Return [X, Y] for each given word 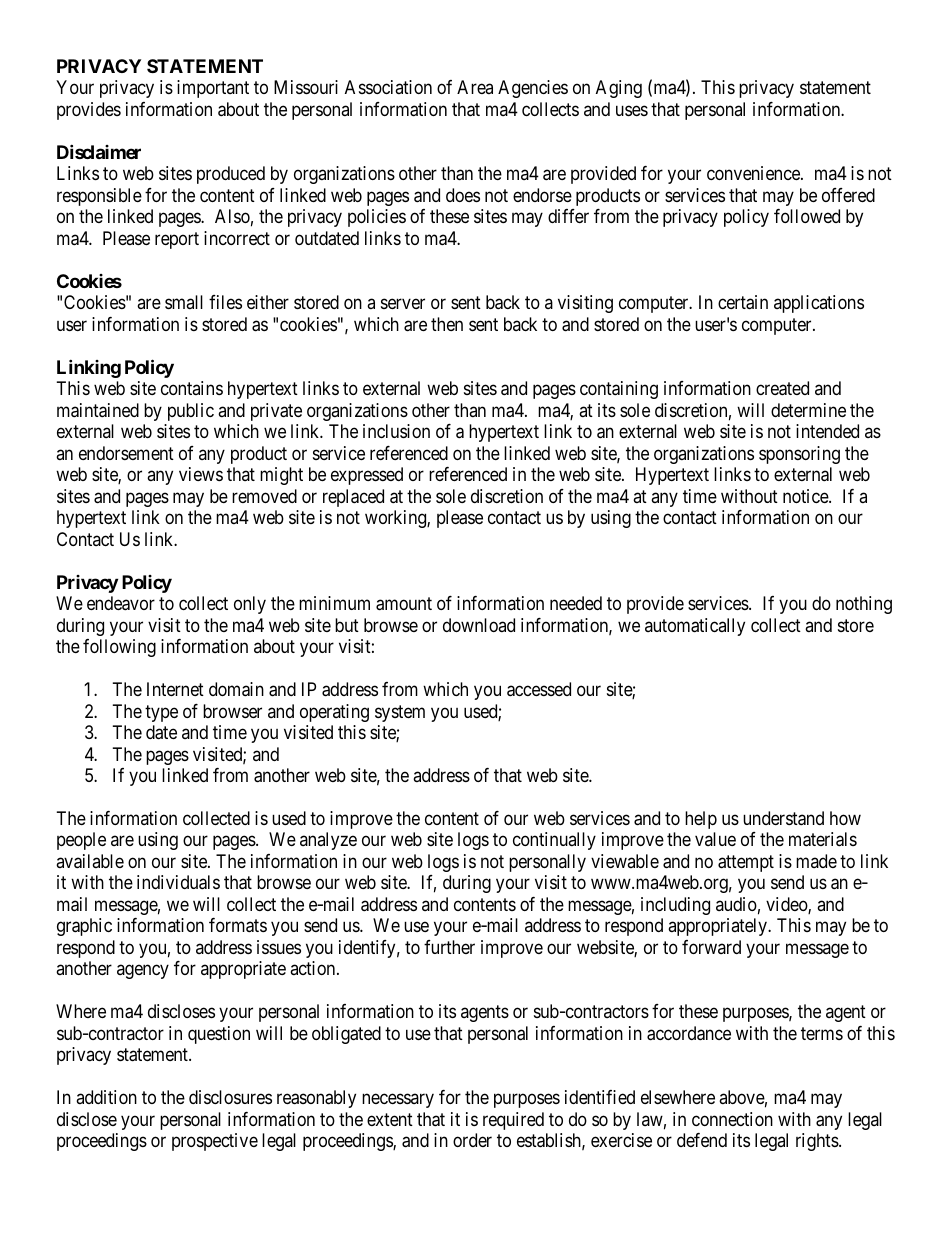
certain [743, 302]
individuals [178, 882]
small [184, 302]
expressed [367, 476]
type [161, 713]
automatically [695, 627]
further [449, 947]
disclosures [230, 1097]
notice [806, 496]
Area [475, 87]
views [201, 474]
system [400, 713]
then [447, 324]
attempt [746, 863]
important [213, 89]
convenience [754, 173]
